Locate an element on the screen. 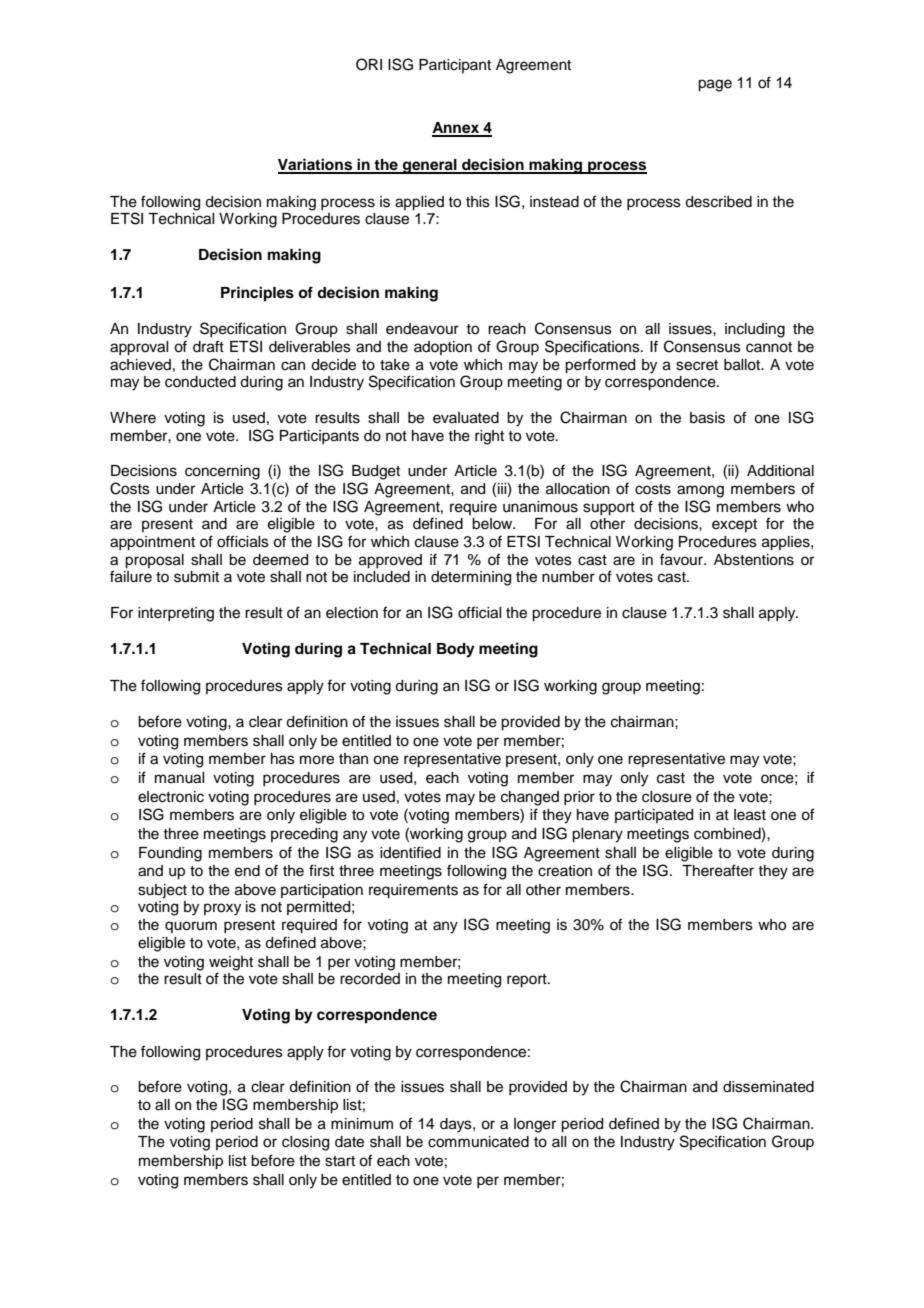  interpreting is located at coordinates (176, 614).
